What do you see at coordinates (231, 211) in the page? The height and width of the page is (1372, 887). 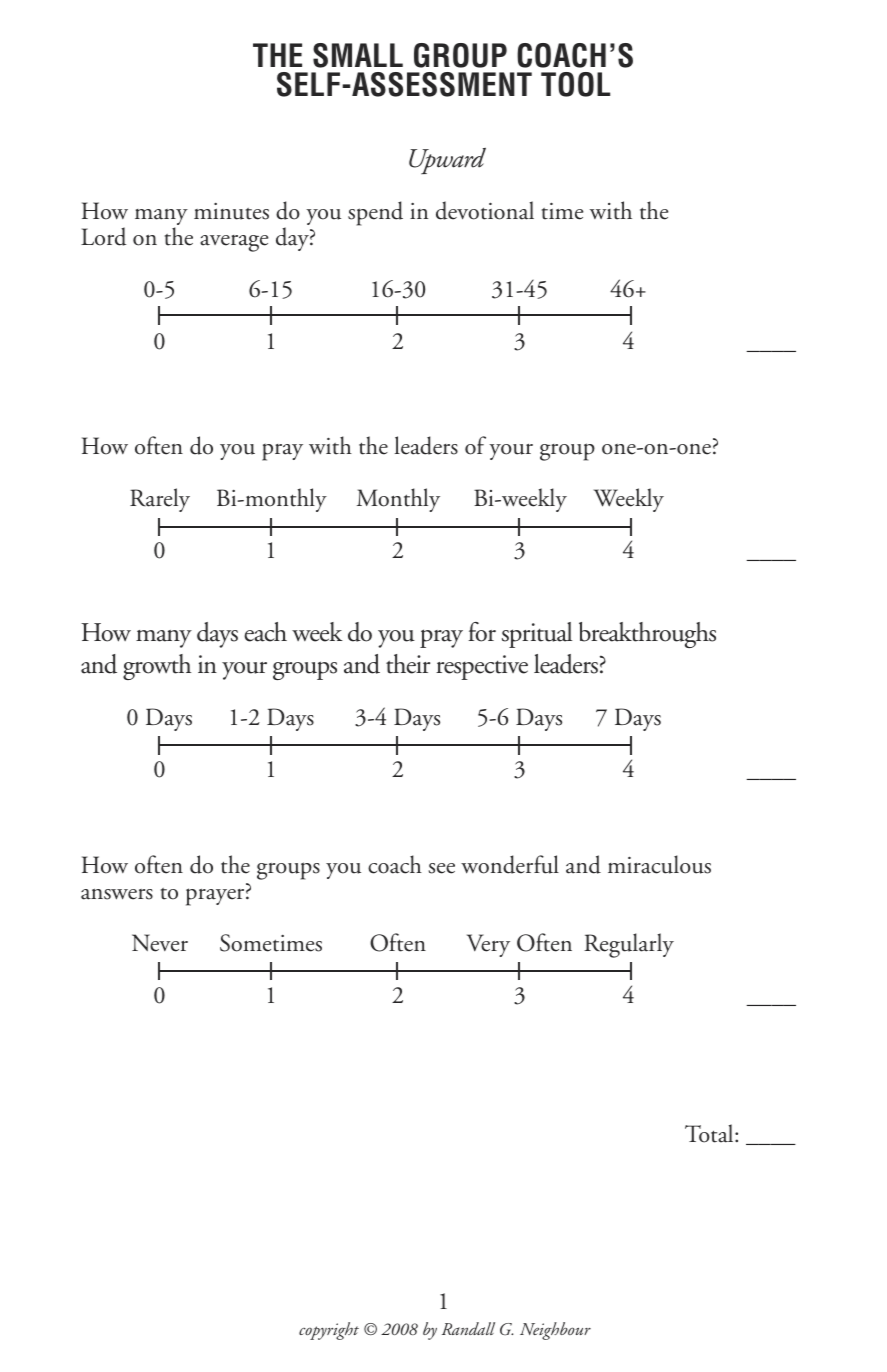 I see `minutes` at bounding box center [231, 211].
